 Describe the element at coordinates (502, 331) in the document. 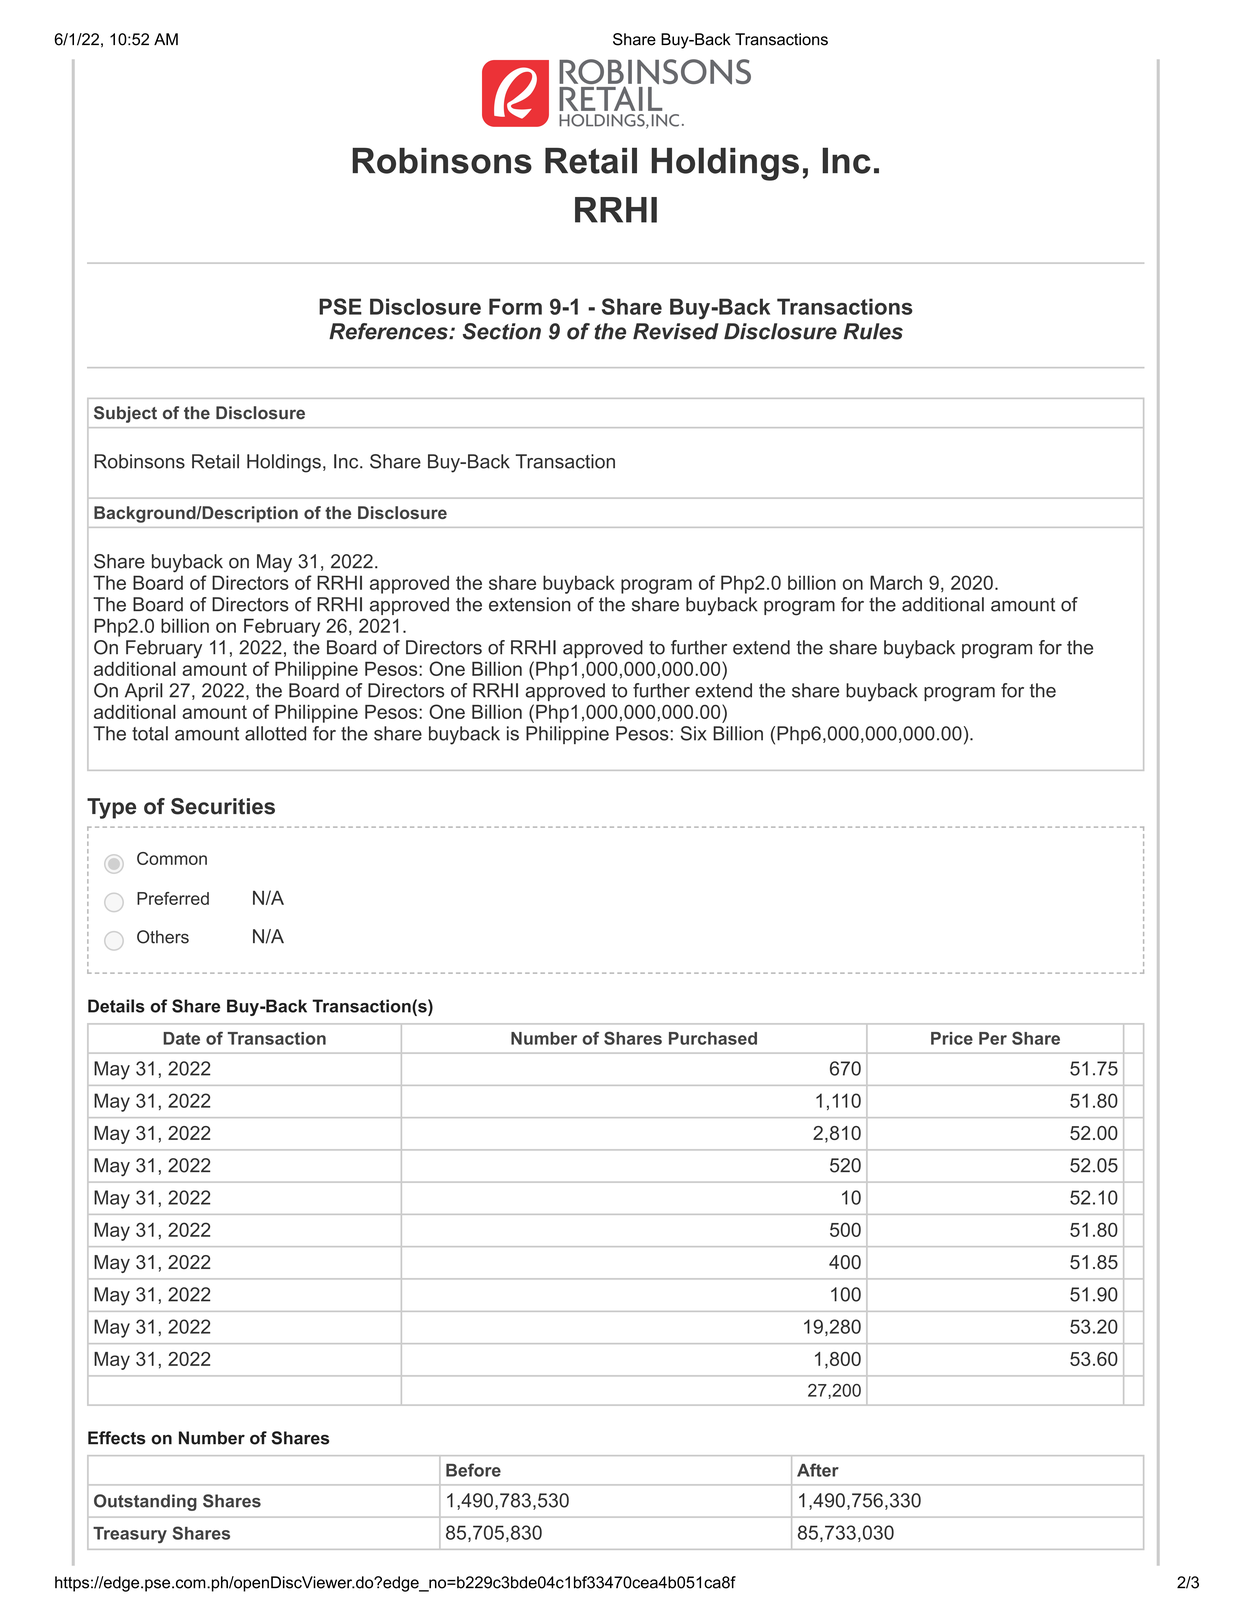

I see `Section` at that location.
